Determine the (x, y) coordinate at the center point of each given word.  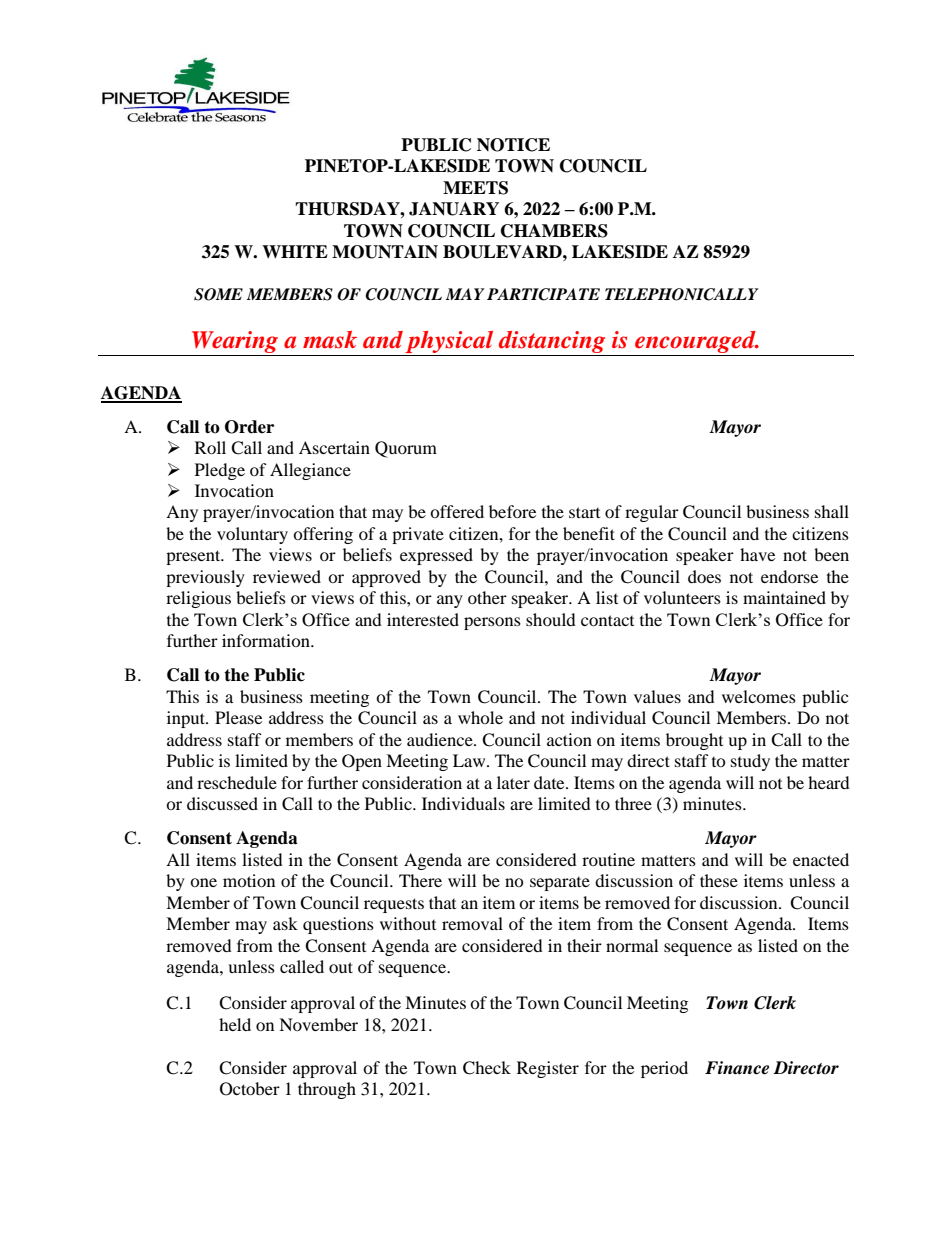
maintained (784, 597)
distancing (552, 343)
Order (249, 427)
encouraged (695, 343)
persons (492, 623)
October (250, 1089)
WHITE (295, 251)
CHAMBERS (554, 231)
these (719, 880)
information (267, 640)
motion (249, 880)
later (513, 782)
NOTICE (513, 145)
